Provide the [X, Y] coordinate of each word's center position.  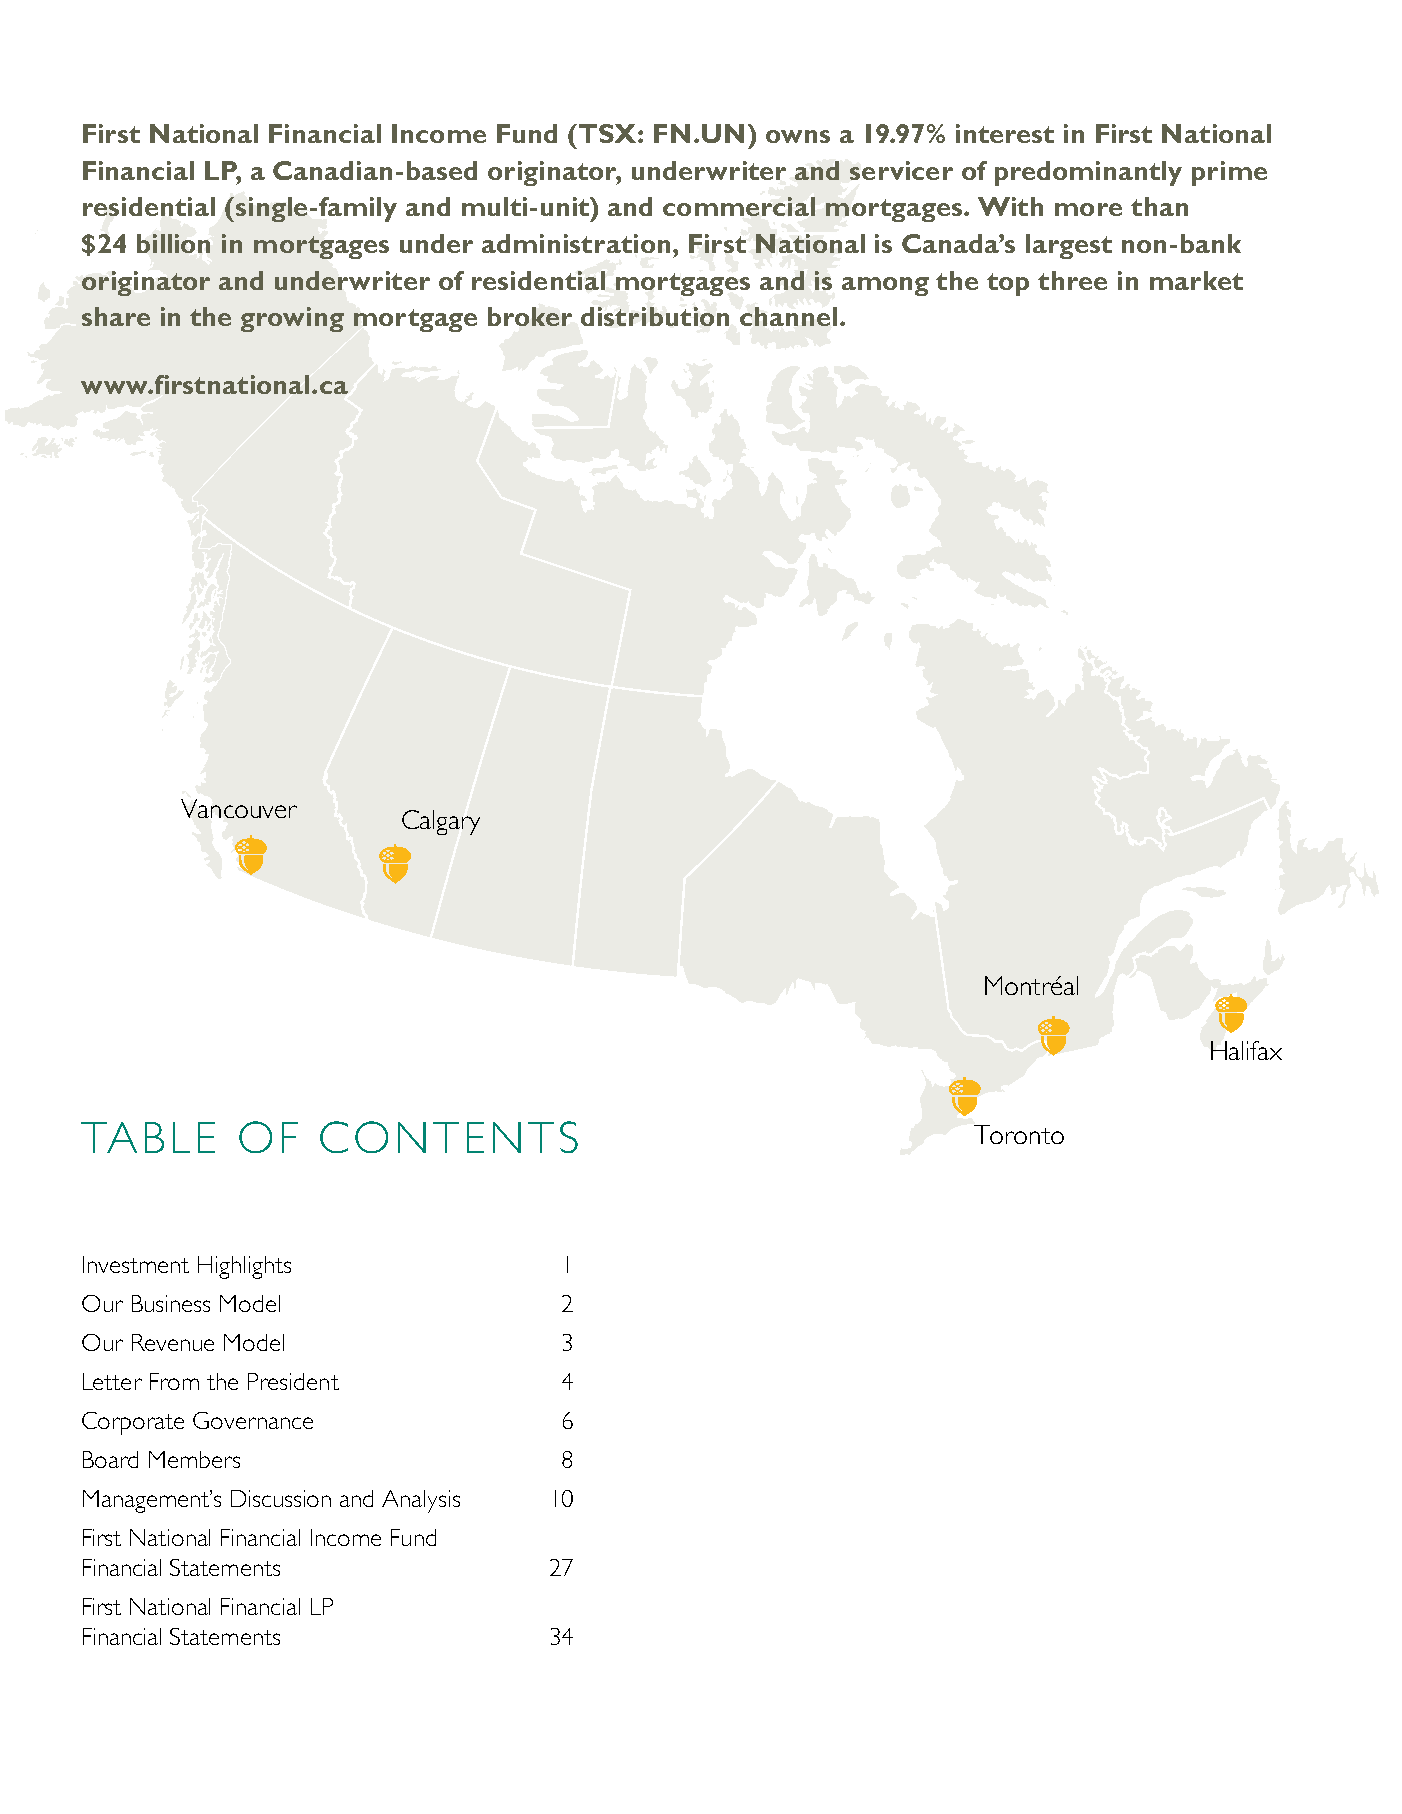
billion [173, 243]
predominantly [1088, 173]
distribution [655, 316]
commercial [739, 206]
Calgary [441, 822]
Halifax [1246, 1050]
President [293, 1381]
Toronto [1019, 1134]
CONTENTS [449, 1137]
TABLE [148, 1137]
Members [194, 1459]
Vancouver [239, 808]
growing [292, 319]
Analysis [421, 1501]
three [1072, 280]
